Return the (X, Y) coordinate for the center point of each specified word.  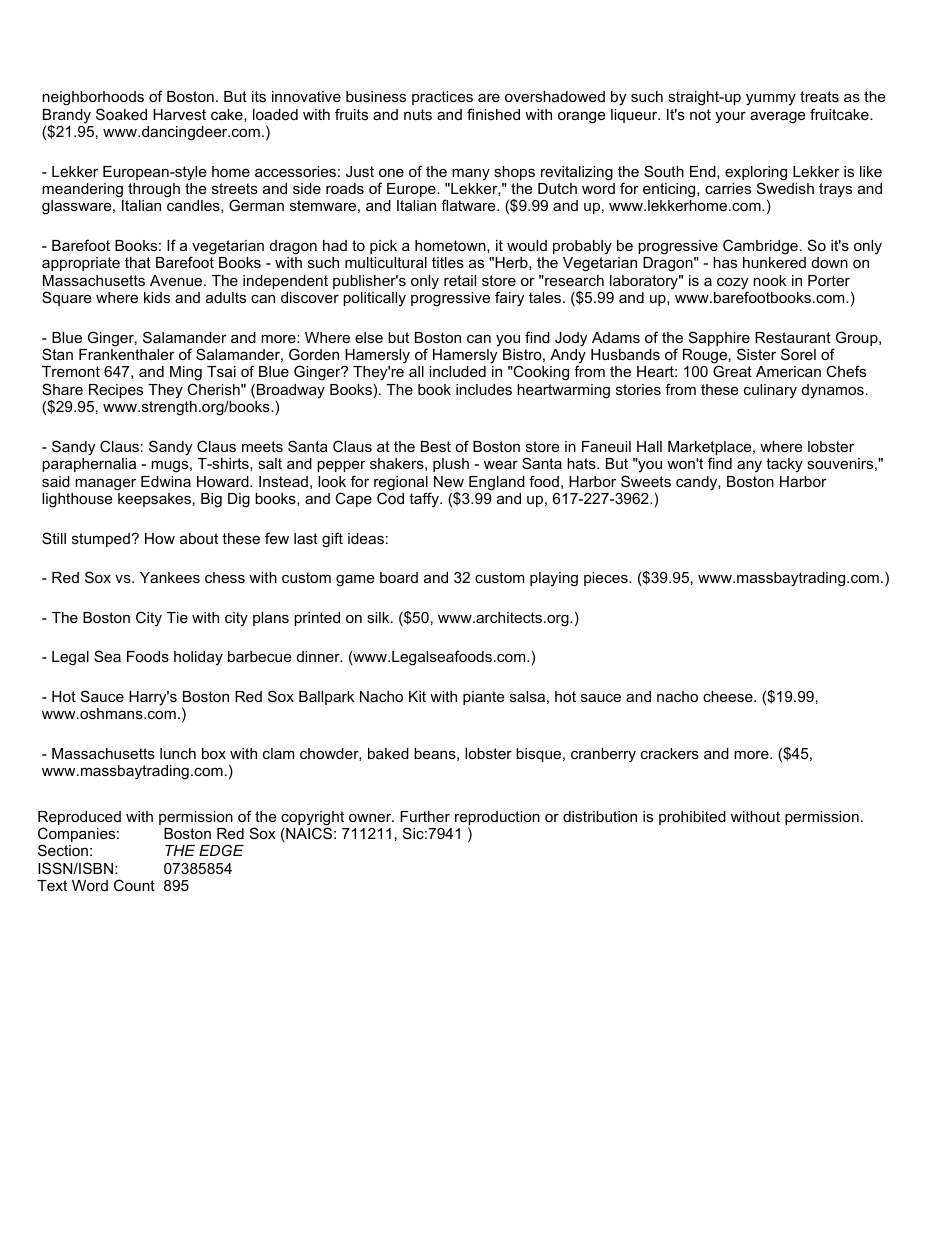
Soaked (121, 114)
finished (493, 114)
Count (134, 885)
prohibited (692, 818)
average (777, 117)
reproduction (497, 819)
